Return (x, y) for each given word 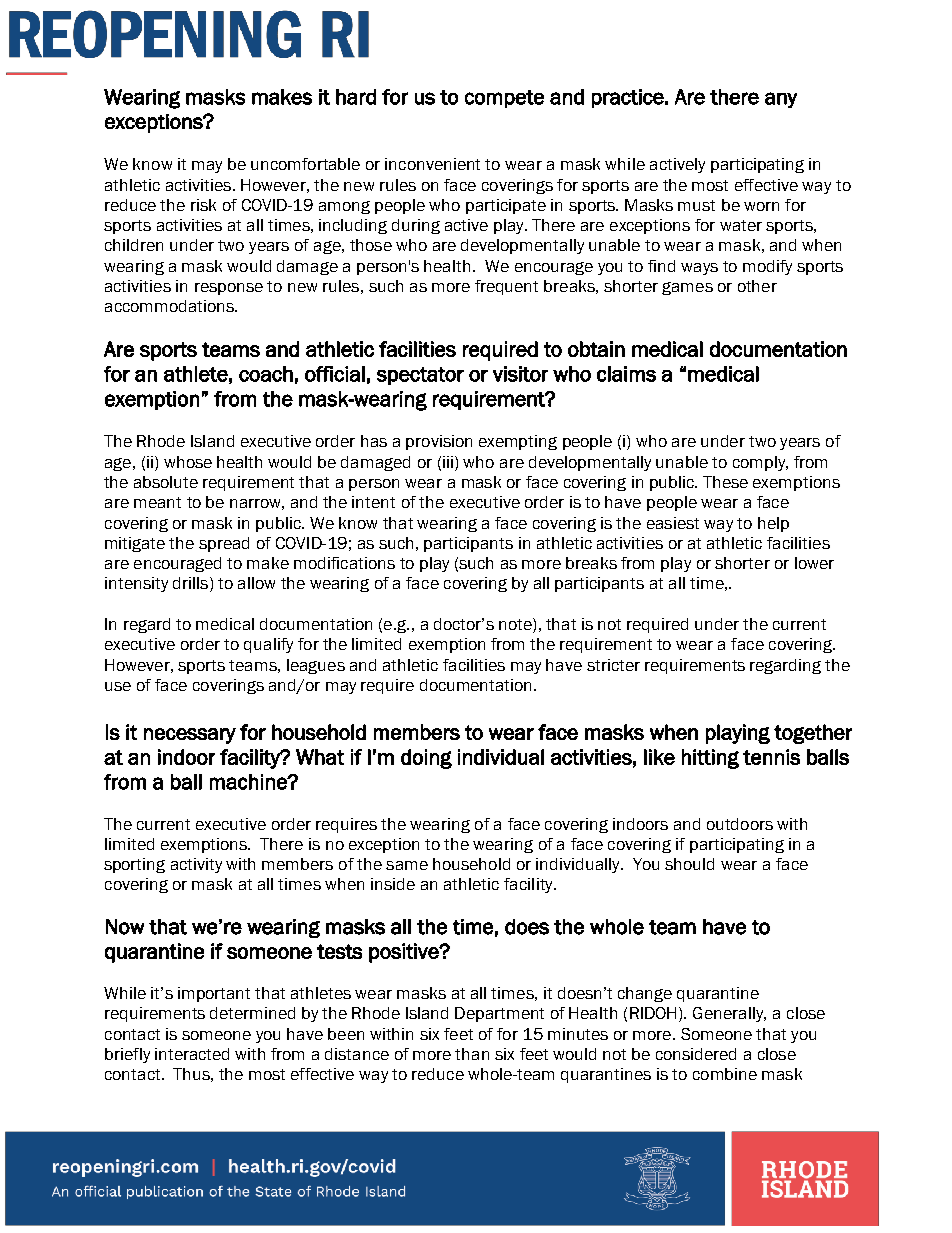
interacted (192, 1054)
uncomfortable (305, 164)
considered (696, 1054)
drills (192, 584)
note (516, 625)
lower (814, 563)
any (781, 100)
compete (504, 99)
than (472, 1054)
